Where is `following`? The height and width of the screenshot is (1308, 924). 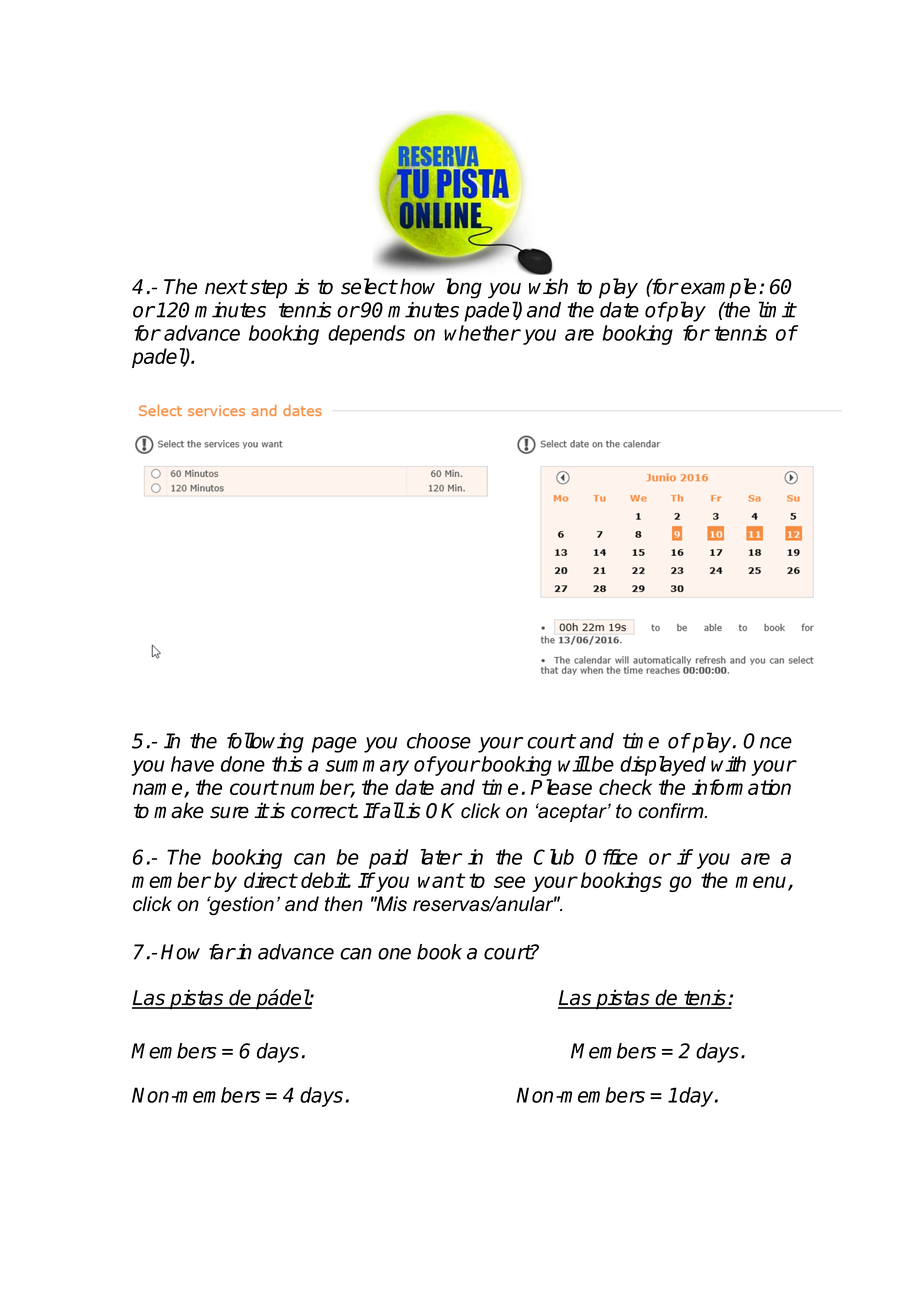 following is located at coordinates (265, 742).
